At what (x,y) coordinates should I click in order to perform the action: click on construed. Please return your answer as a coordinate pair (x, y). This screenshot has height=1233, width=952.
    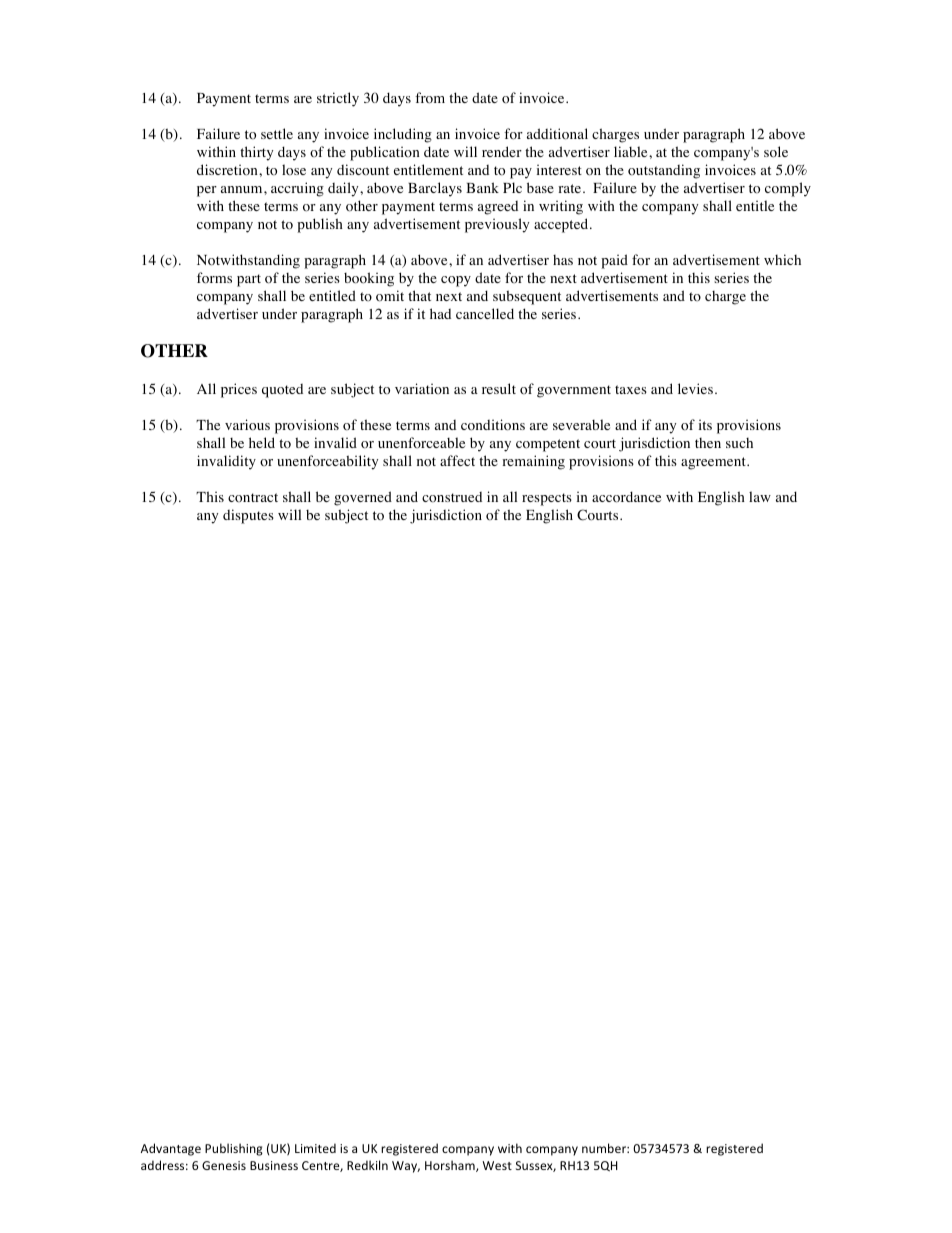
    Looking at the image, I should click on (452, 497).
